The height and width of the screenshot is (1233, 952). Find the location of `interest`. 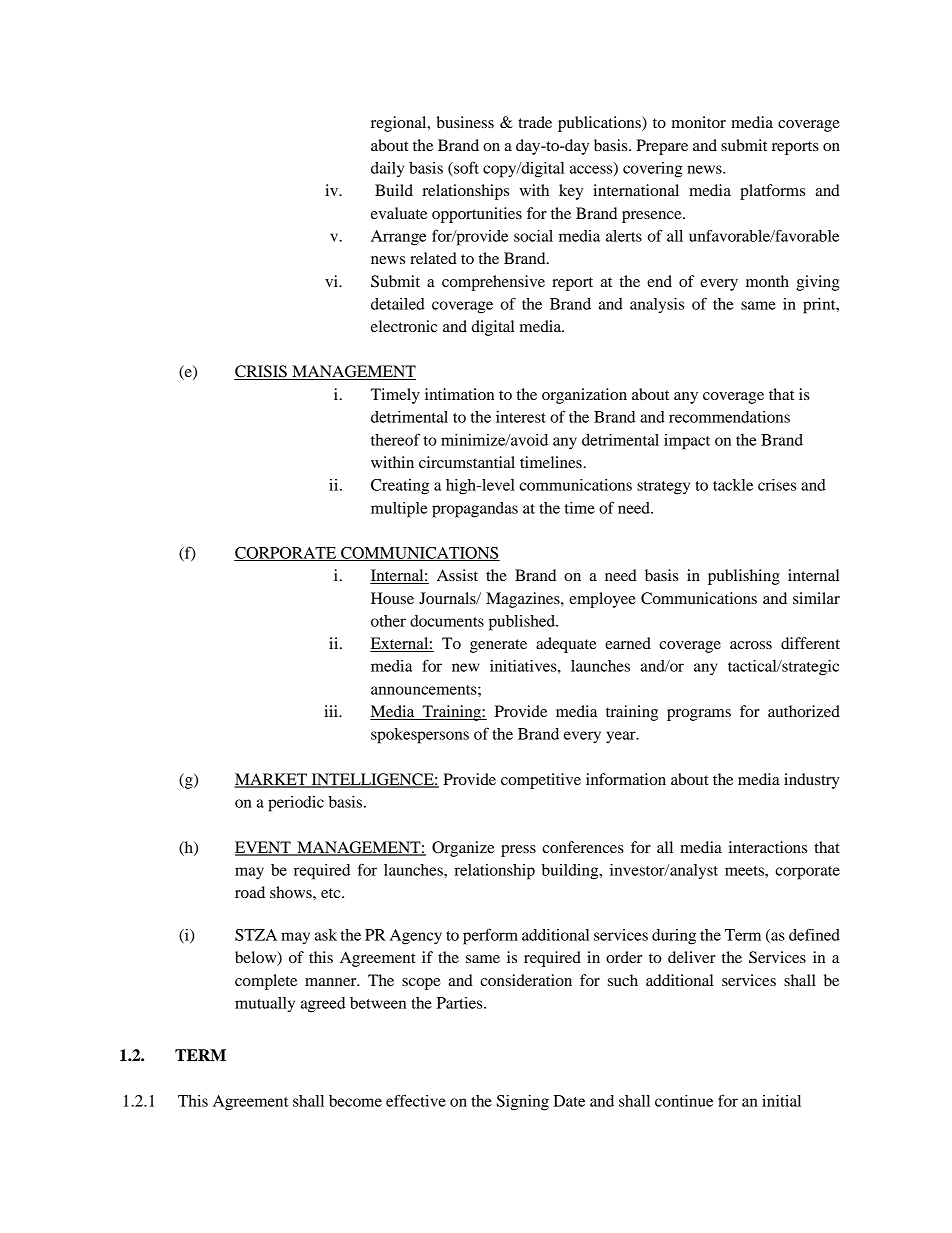

interest is located at coordinates (521, 417).
